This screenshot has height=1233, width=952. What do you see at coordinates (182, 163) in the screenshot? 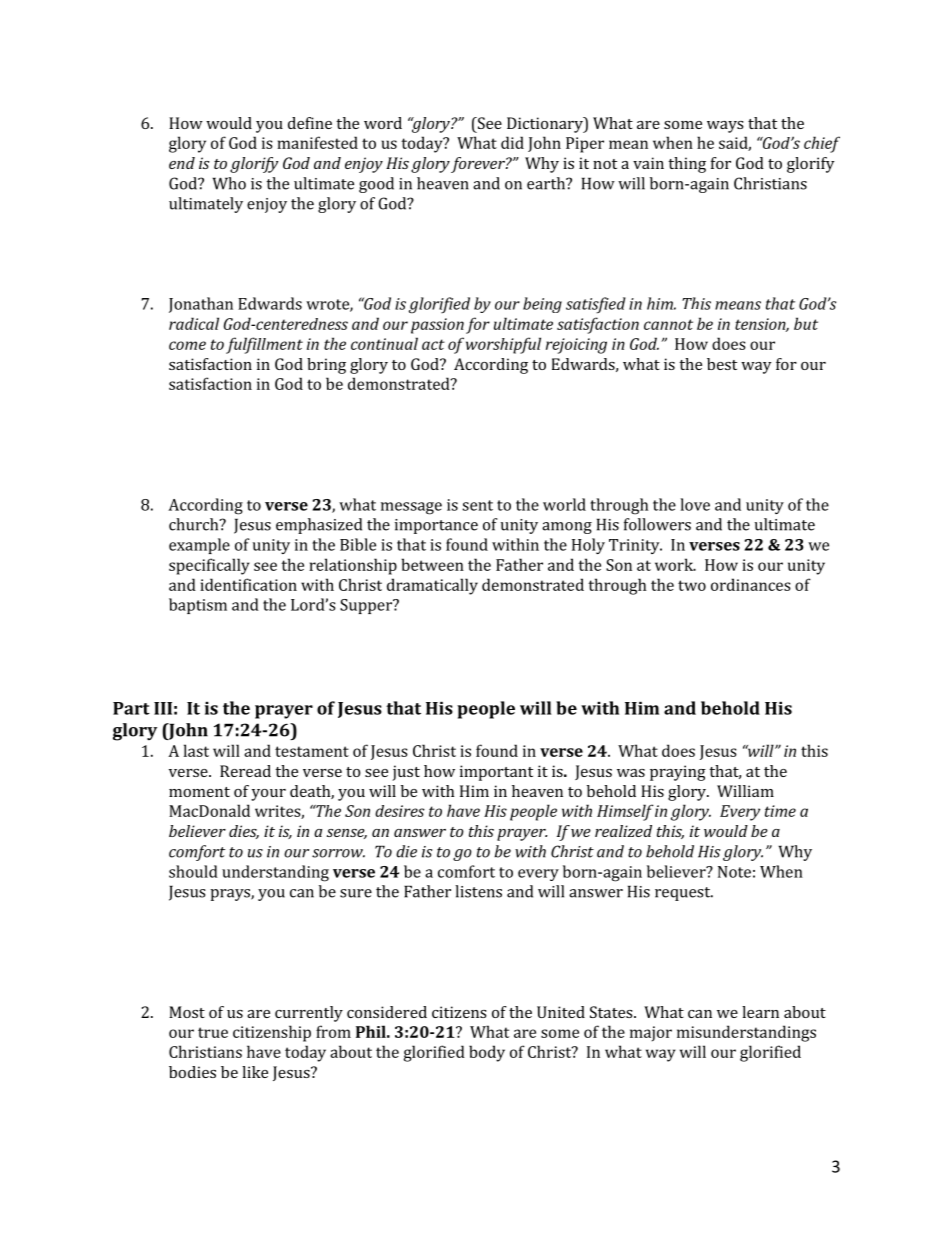
I see `end` at bounding box center [182, 163].
